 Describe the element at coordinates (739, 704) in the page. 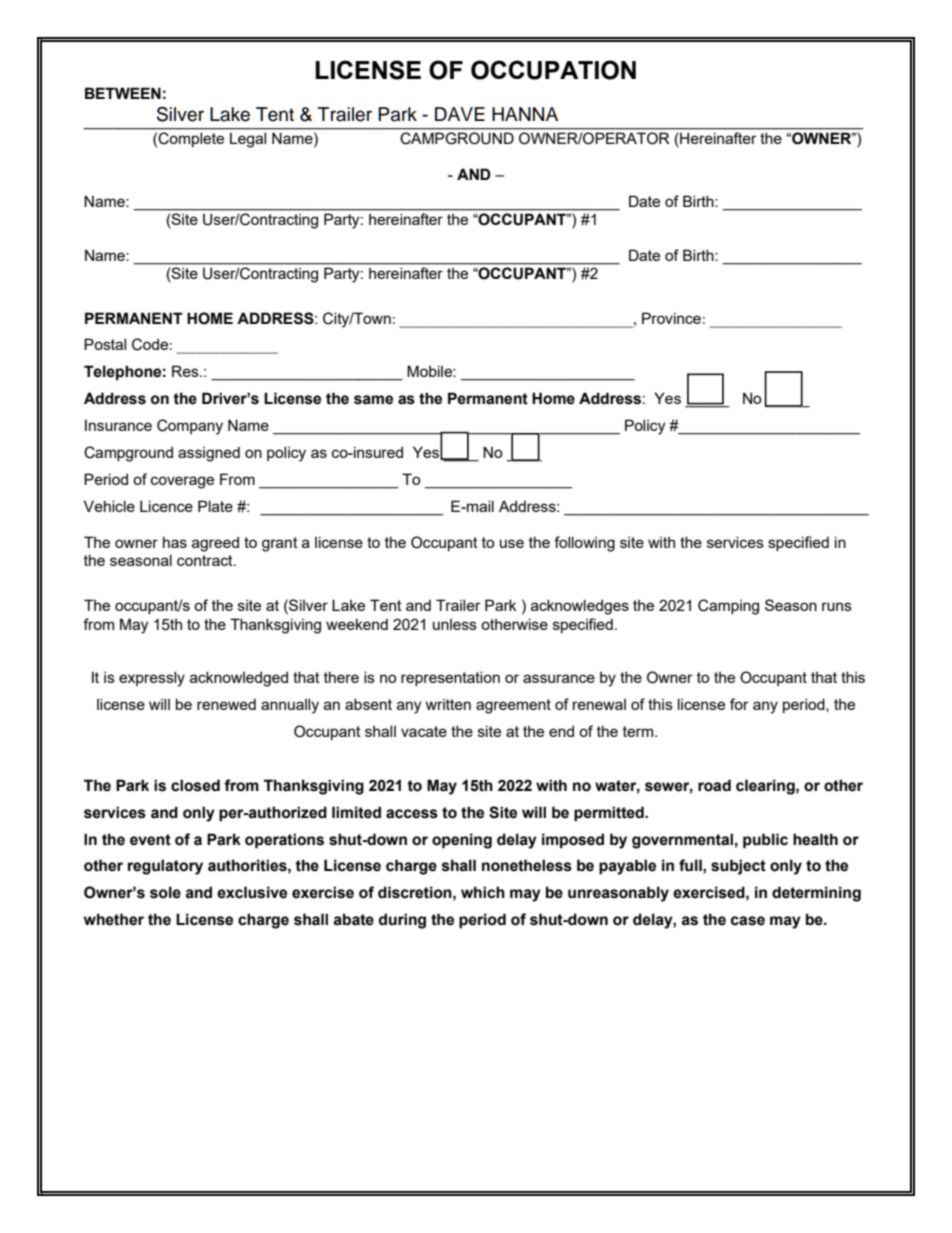

I see `for` at that location.
